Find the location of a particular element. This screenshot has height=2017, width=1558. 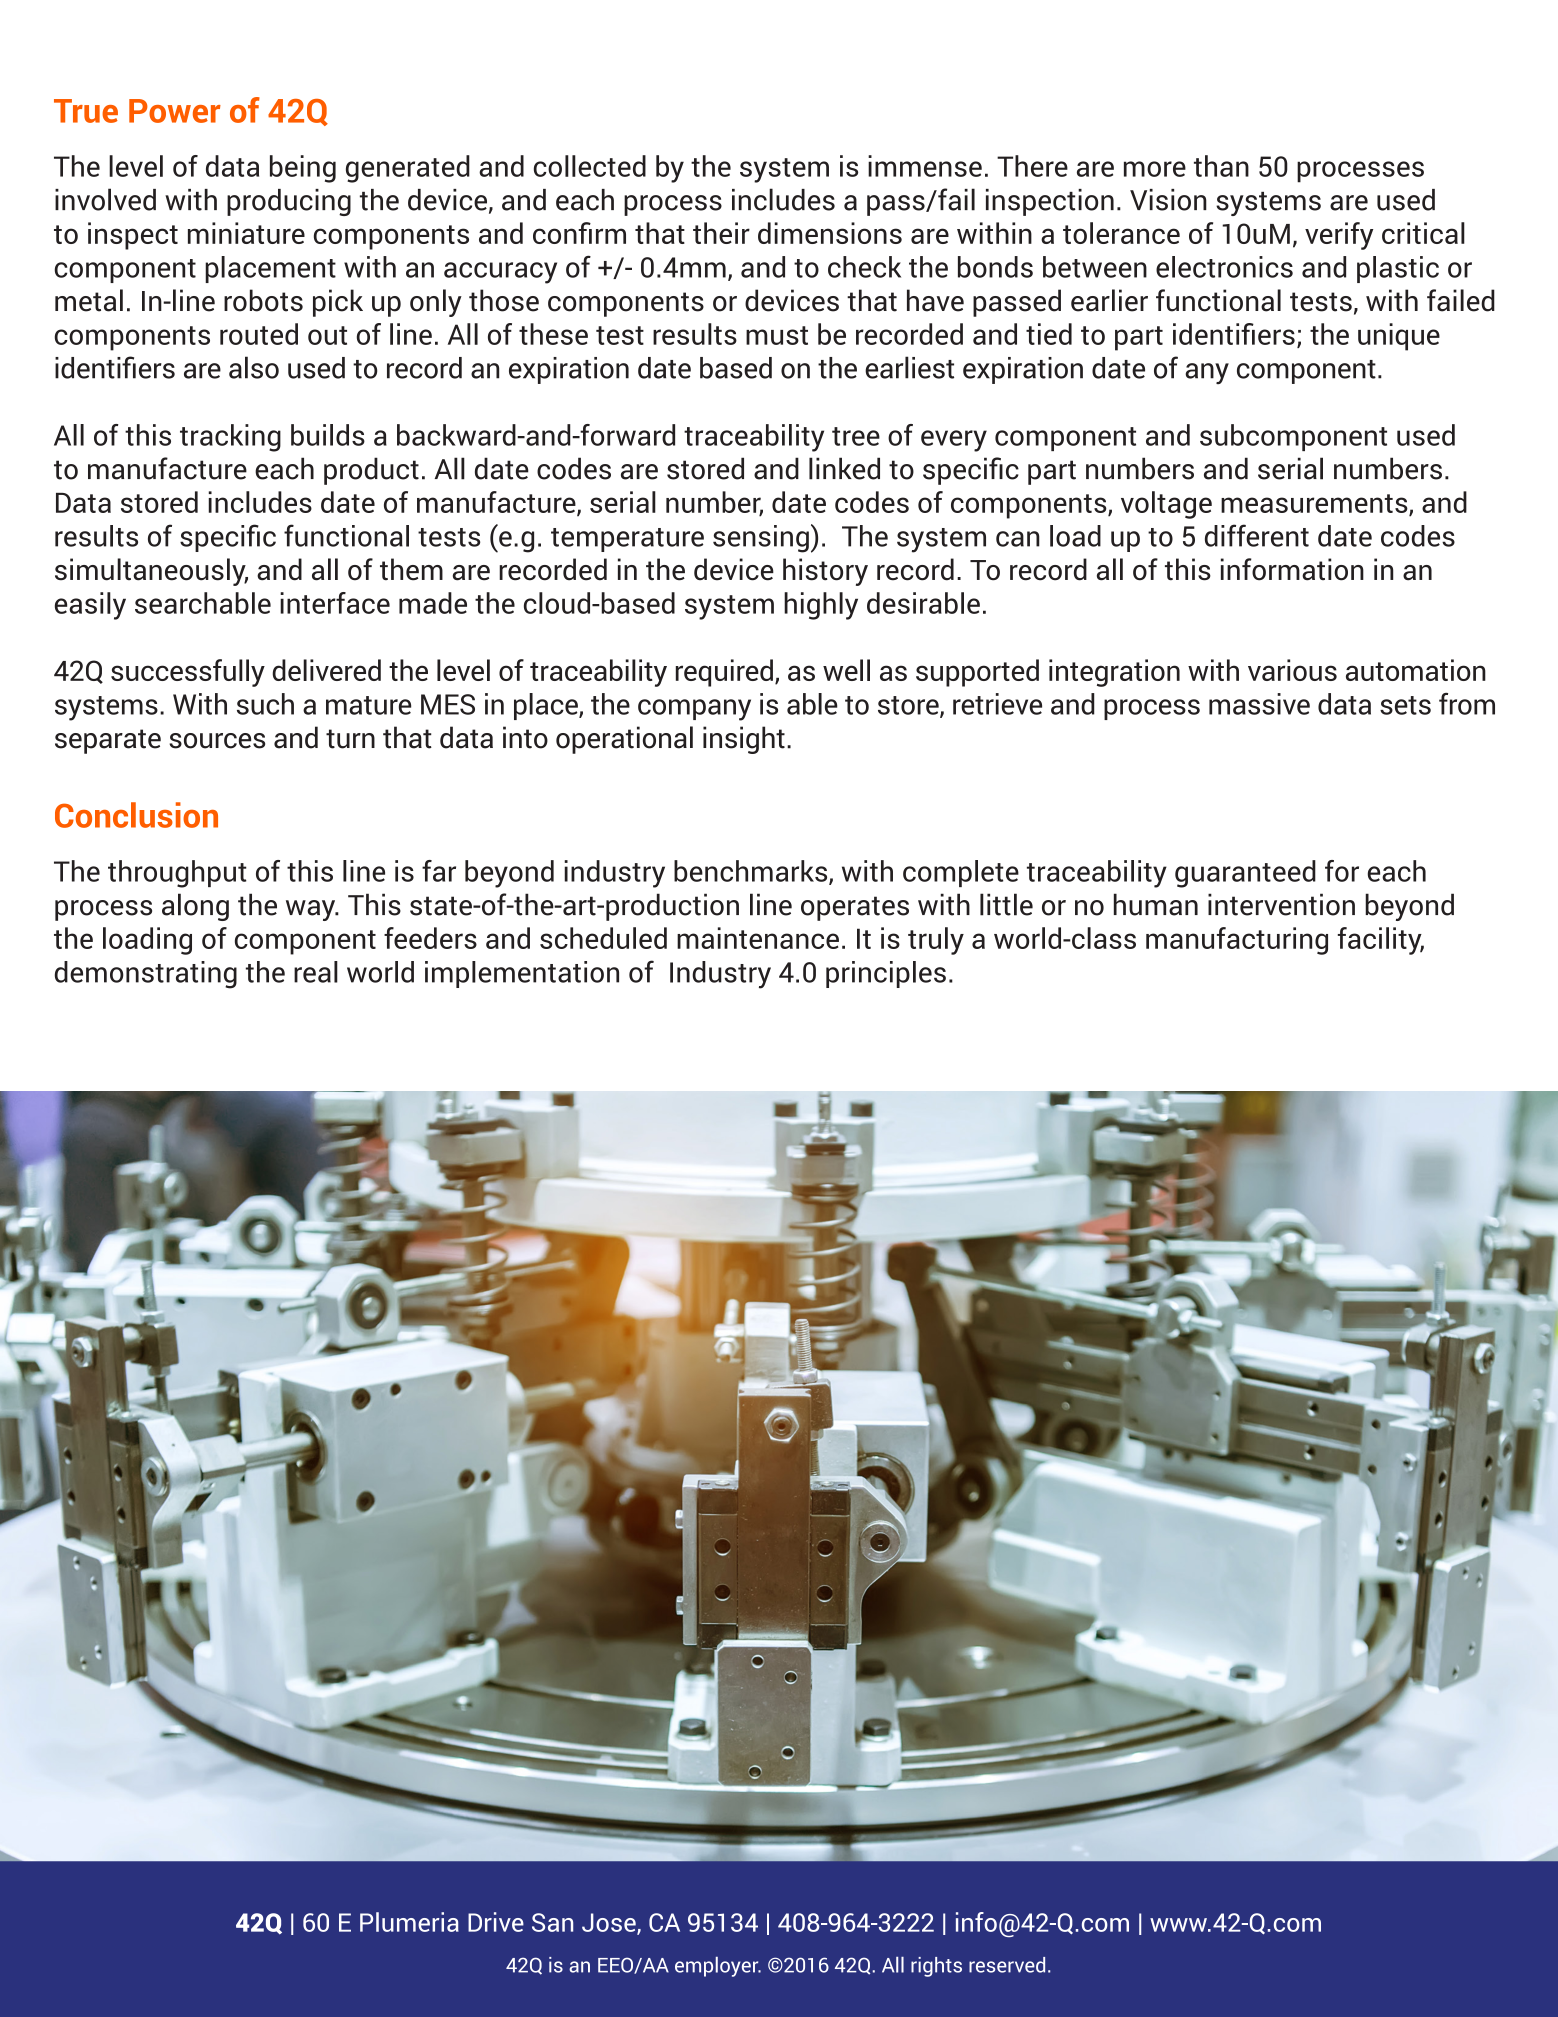

Jose is located at coordinates (610, 1923).
